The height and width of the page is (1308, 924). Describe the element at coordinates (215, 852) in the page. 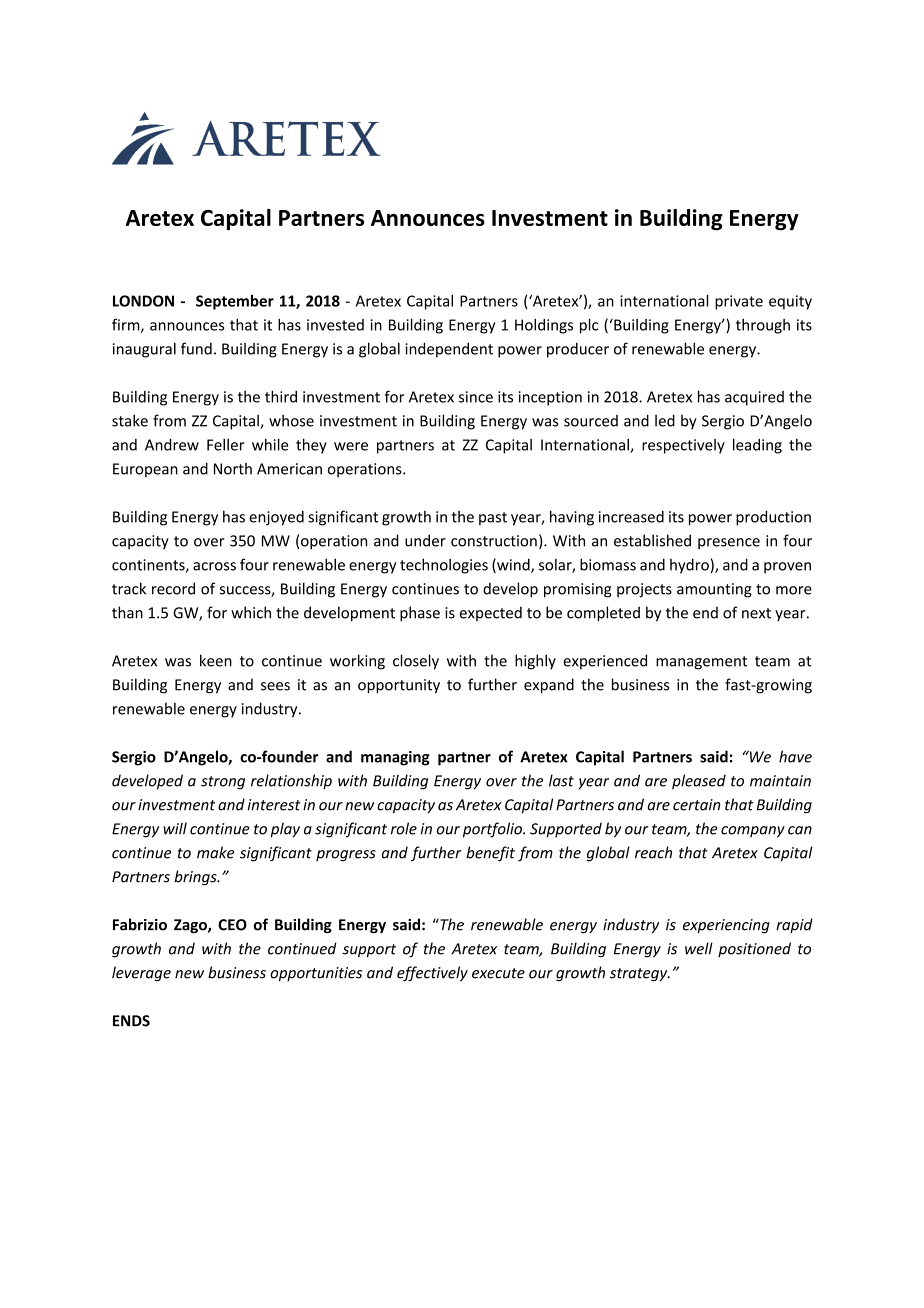

I see `make` at that location.
